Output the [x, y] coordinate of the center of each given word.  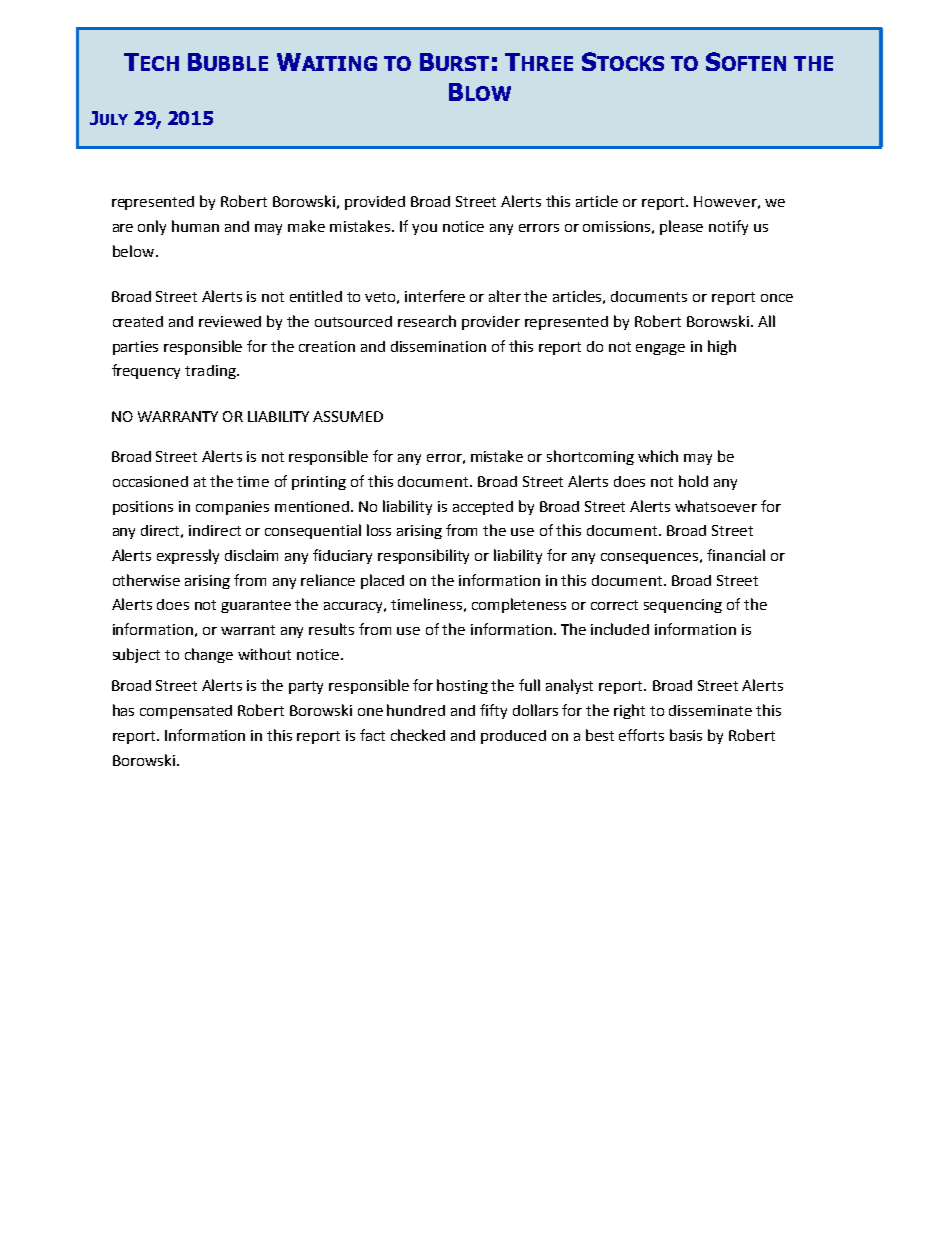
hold [693, 481]
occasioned [150, 481]
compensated [186, 712]
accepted [483, 508]
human [195, 226]
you [424, 229]
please [681, 227]
